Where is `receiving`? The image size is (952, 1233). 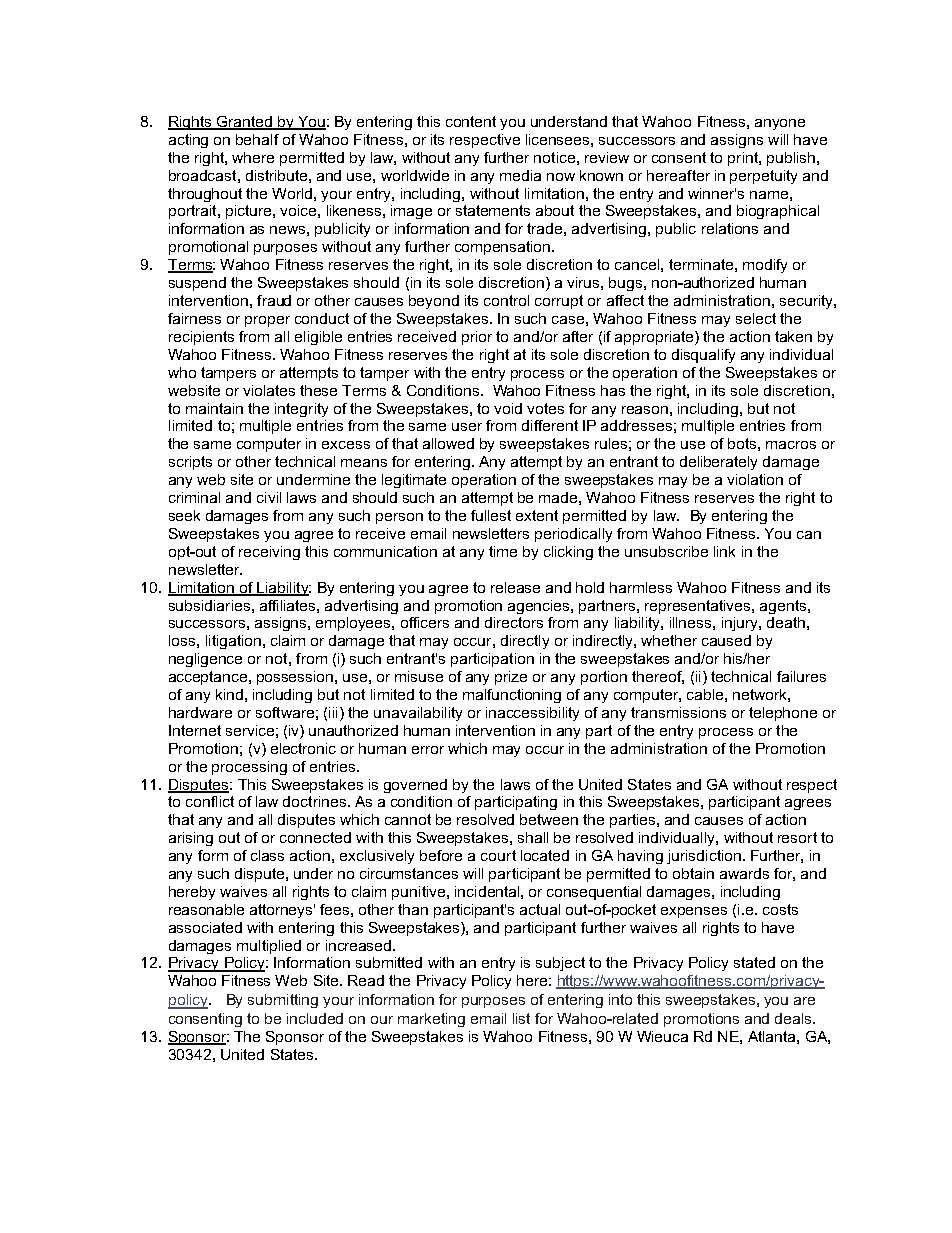 receiving is located at coordinates (269, 553).
